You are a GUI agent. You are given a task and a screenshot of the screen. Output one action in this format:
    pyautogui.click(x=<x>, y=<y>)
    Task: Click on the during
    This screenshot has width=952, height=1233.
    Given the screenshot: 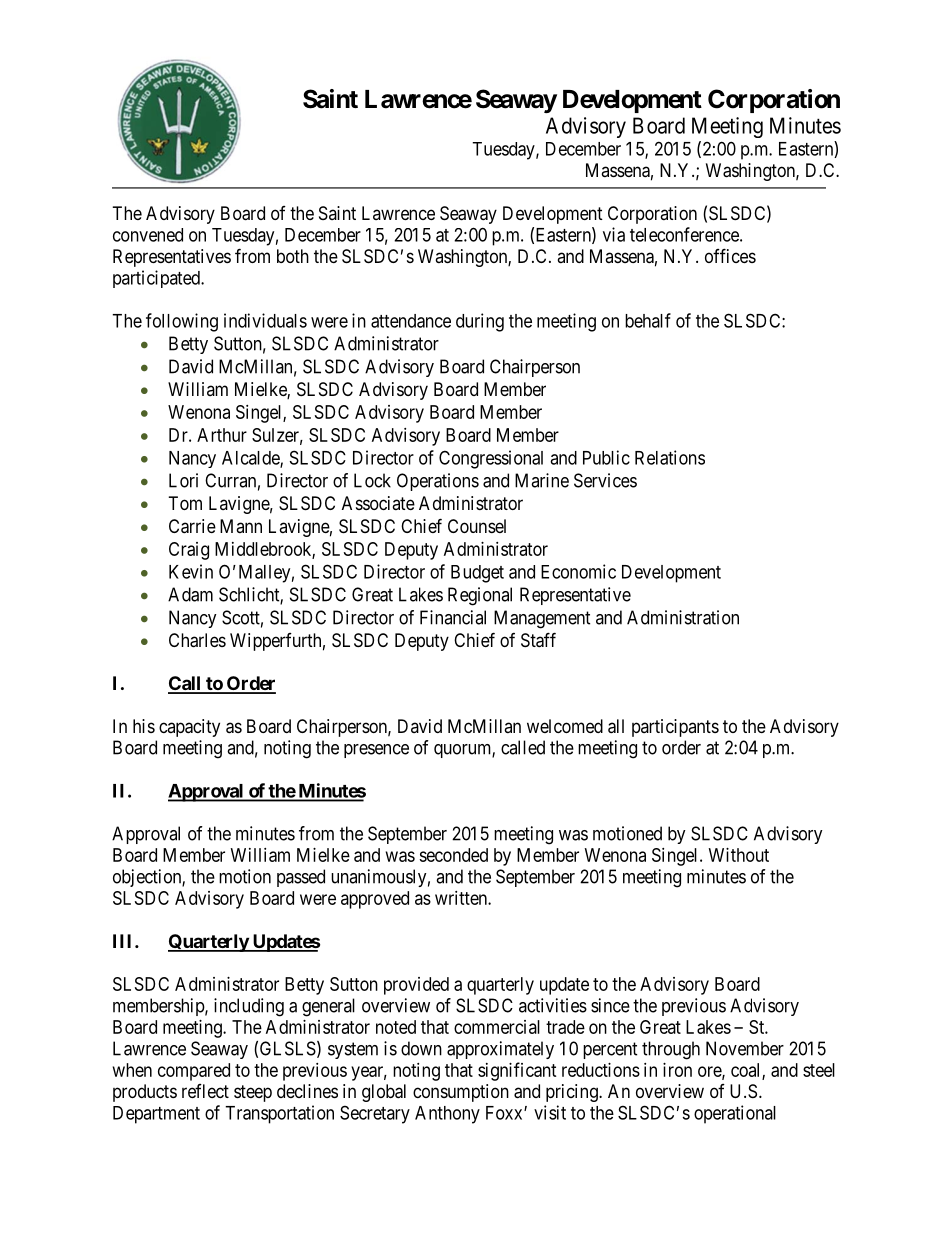 What is the action you would take?
    pyautogui.click(x=480, y=322)
